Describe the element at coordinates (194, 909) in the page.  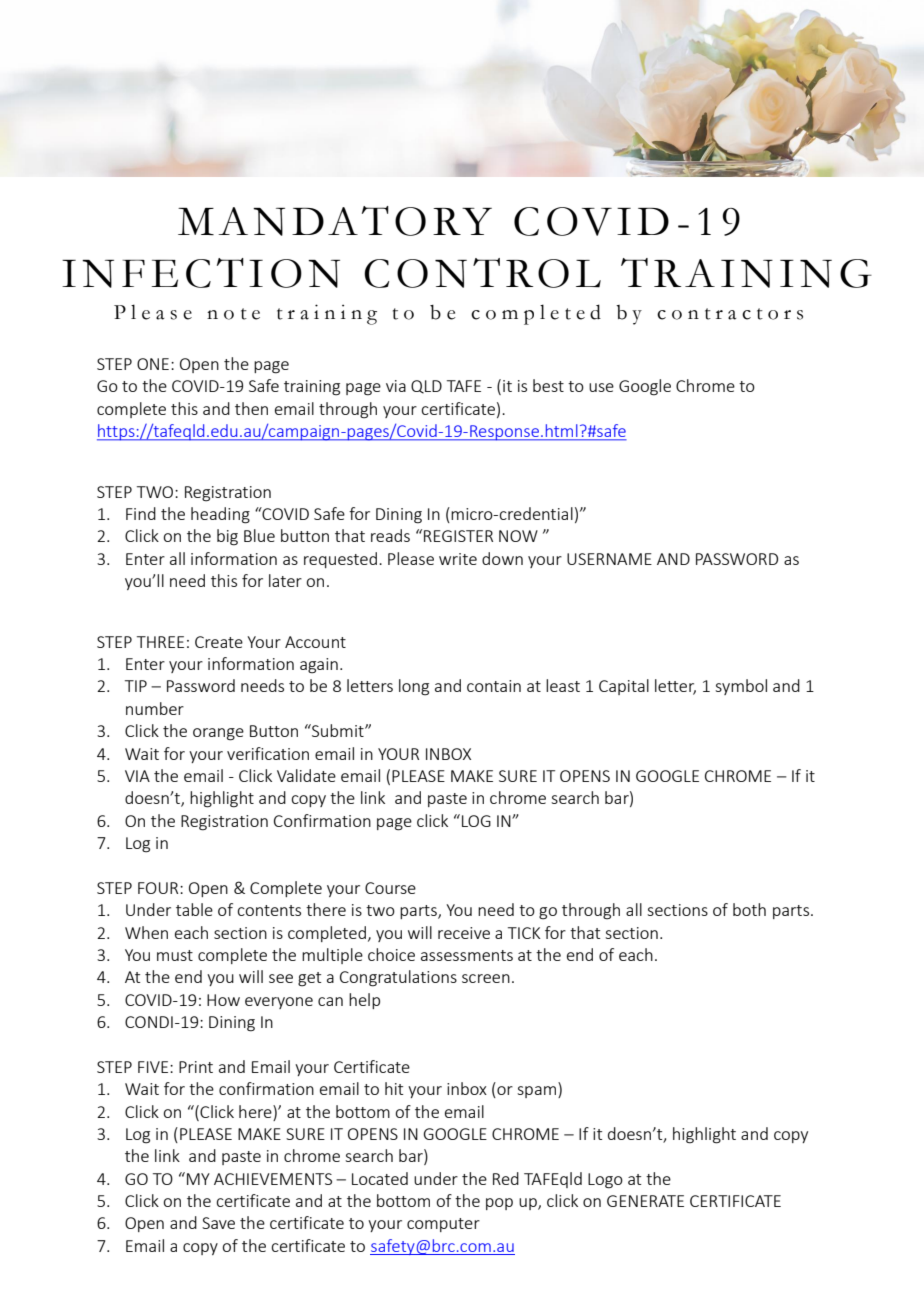
I see `table` at that location.
